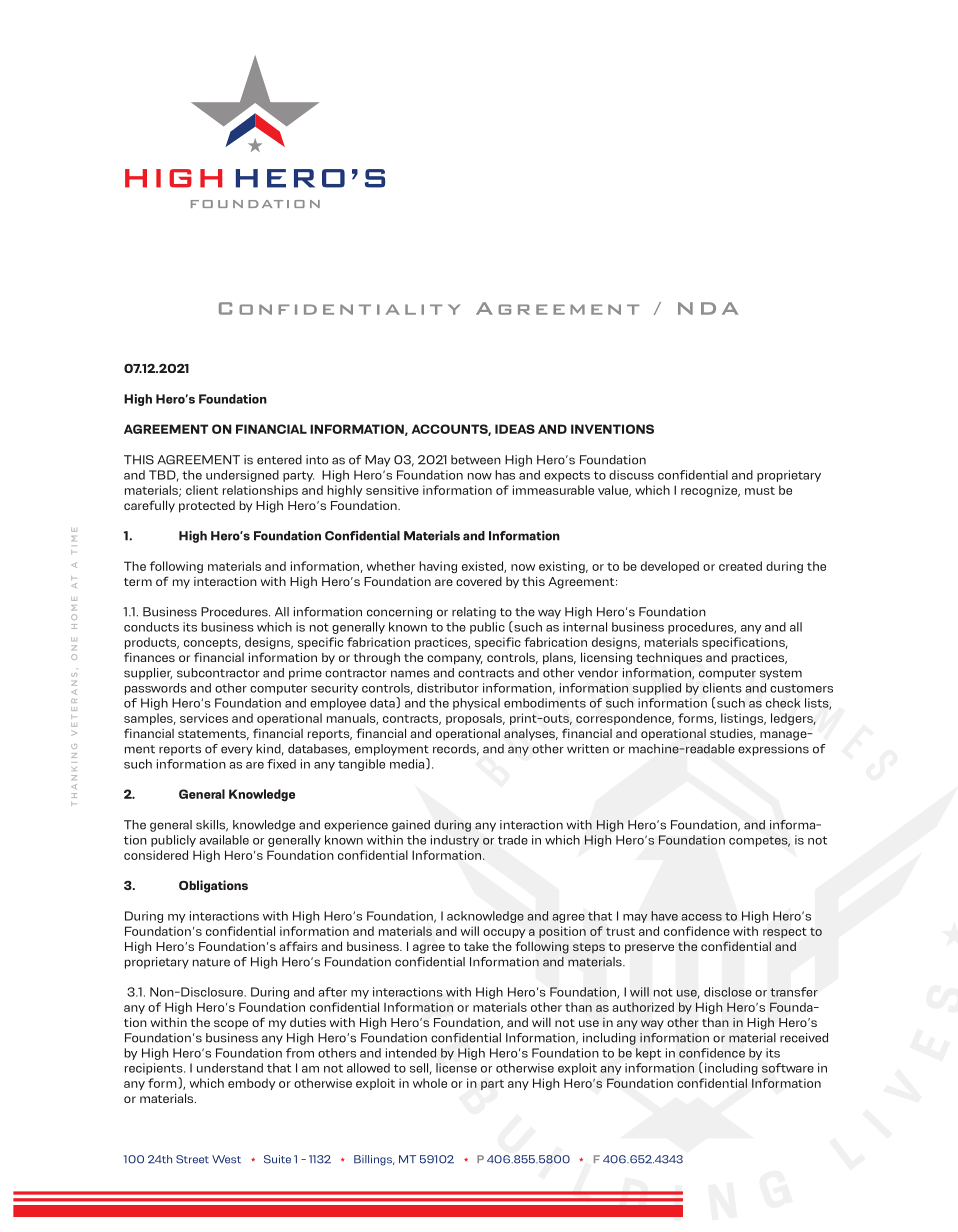 The height and width of the page is (1232, 958). Describe the element at coordinates (242, 476) in the page. I see `undersigned` at that location.
